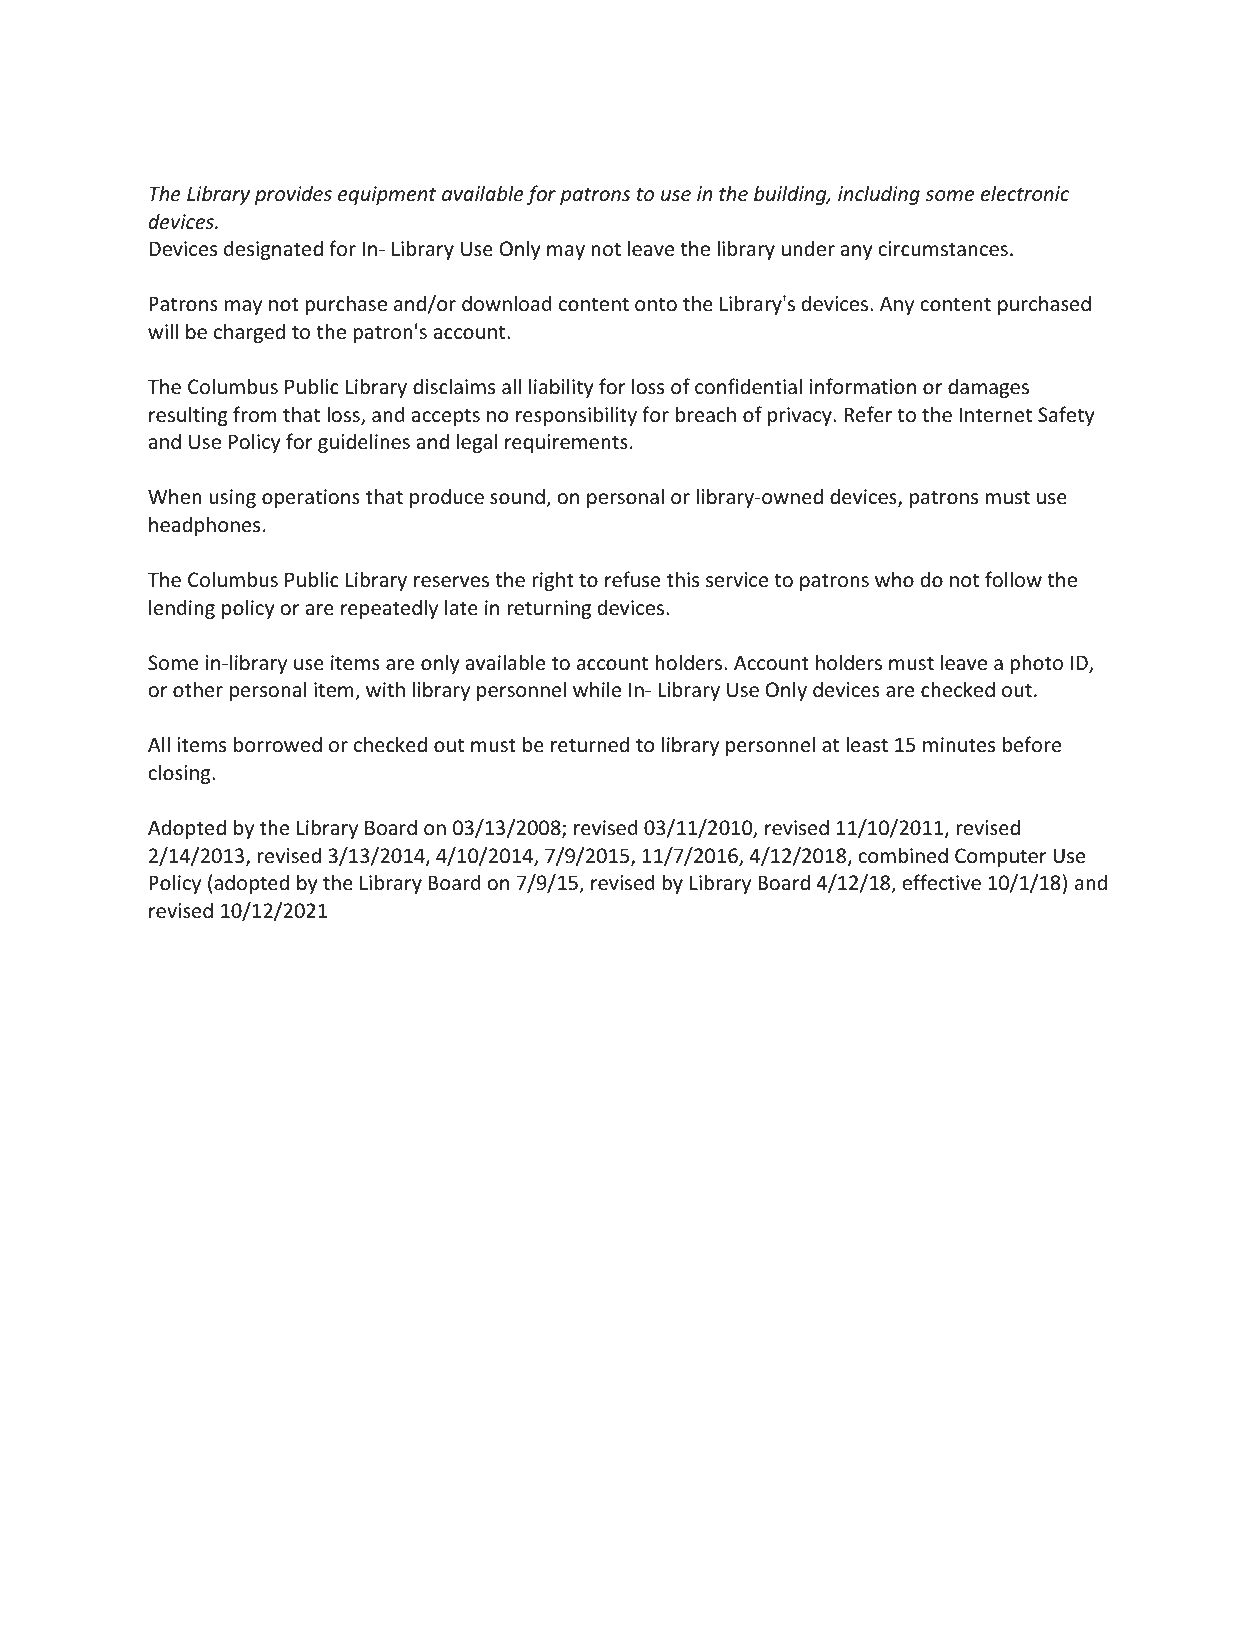  Describe the element at coordinates (808, 248) in the screenshot. I see `under` at that location.
